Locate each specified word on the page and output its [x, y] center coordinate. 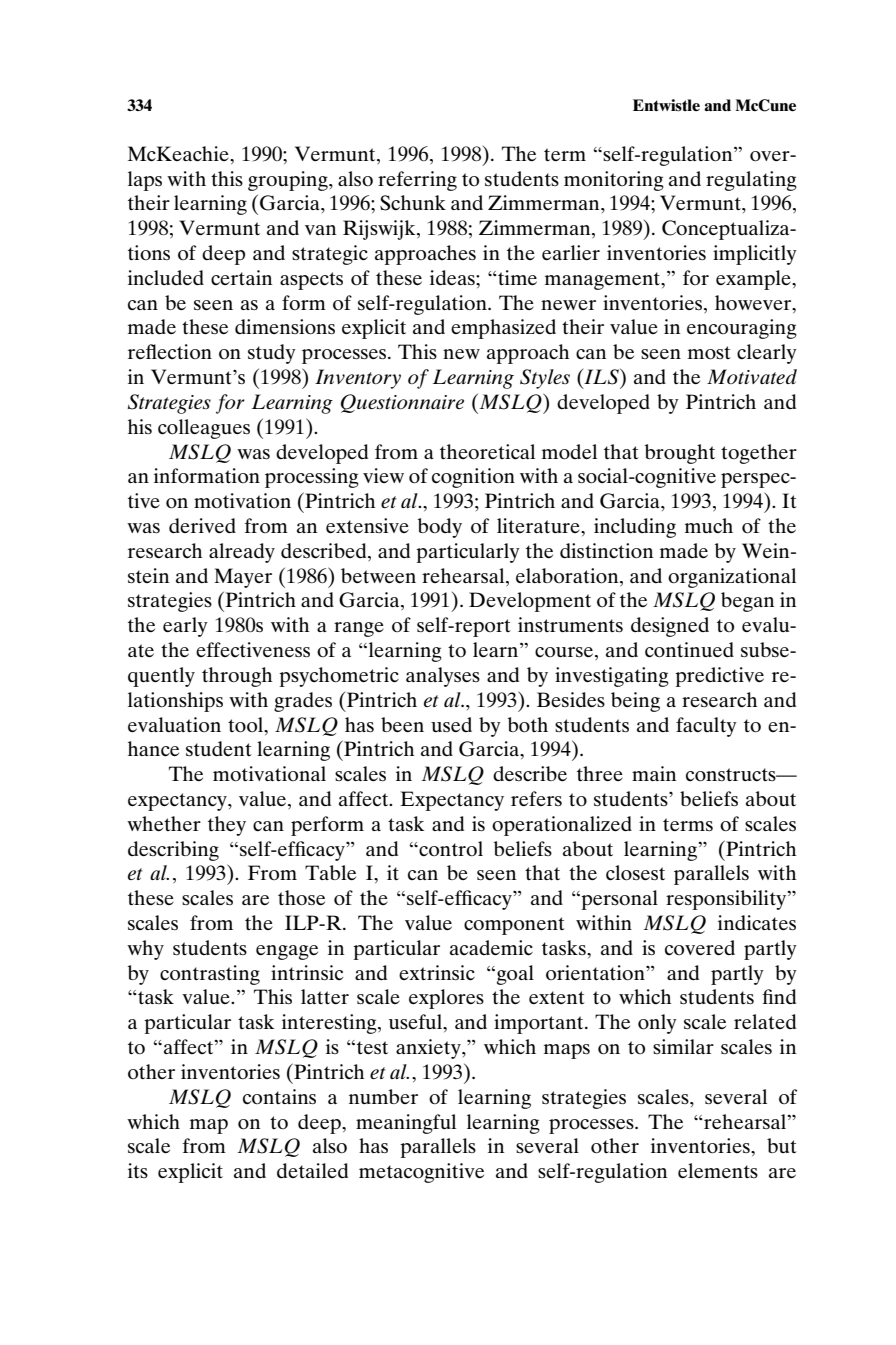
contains [279, 1096]
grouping [289, 181]
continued [689, 650]
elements [718, 1170]
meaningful [406, 1124]
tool [247, 725]
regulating [751, 181]
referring [417, 181]
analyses [443, 677]
